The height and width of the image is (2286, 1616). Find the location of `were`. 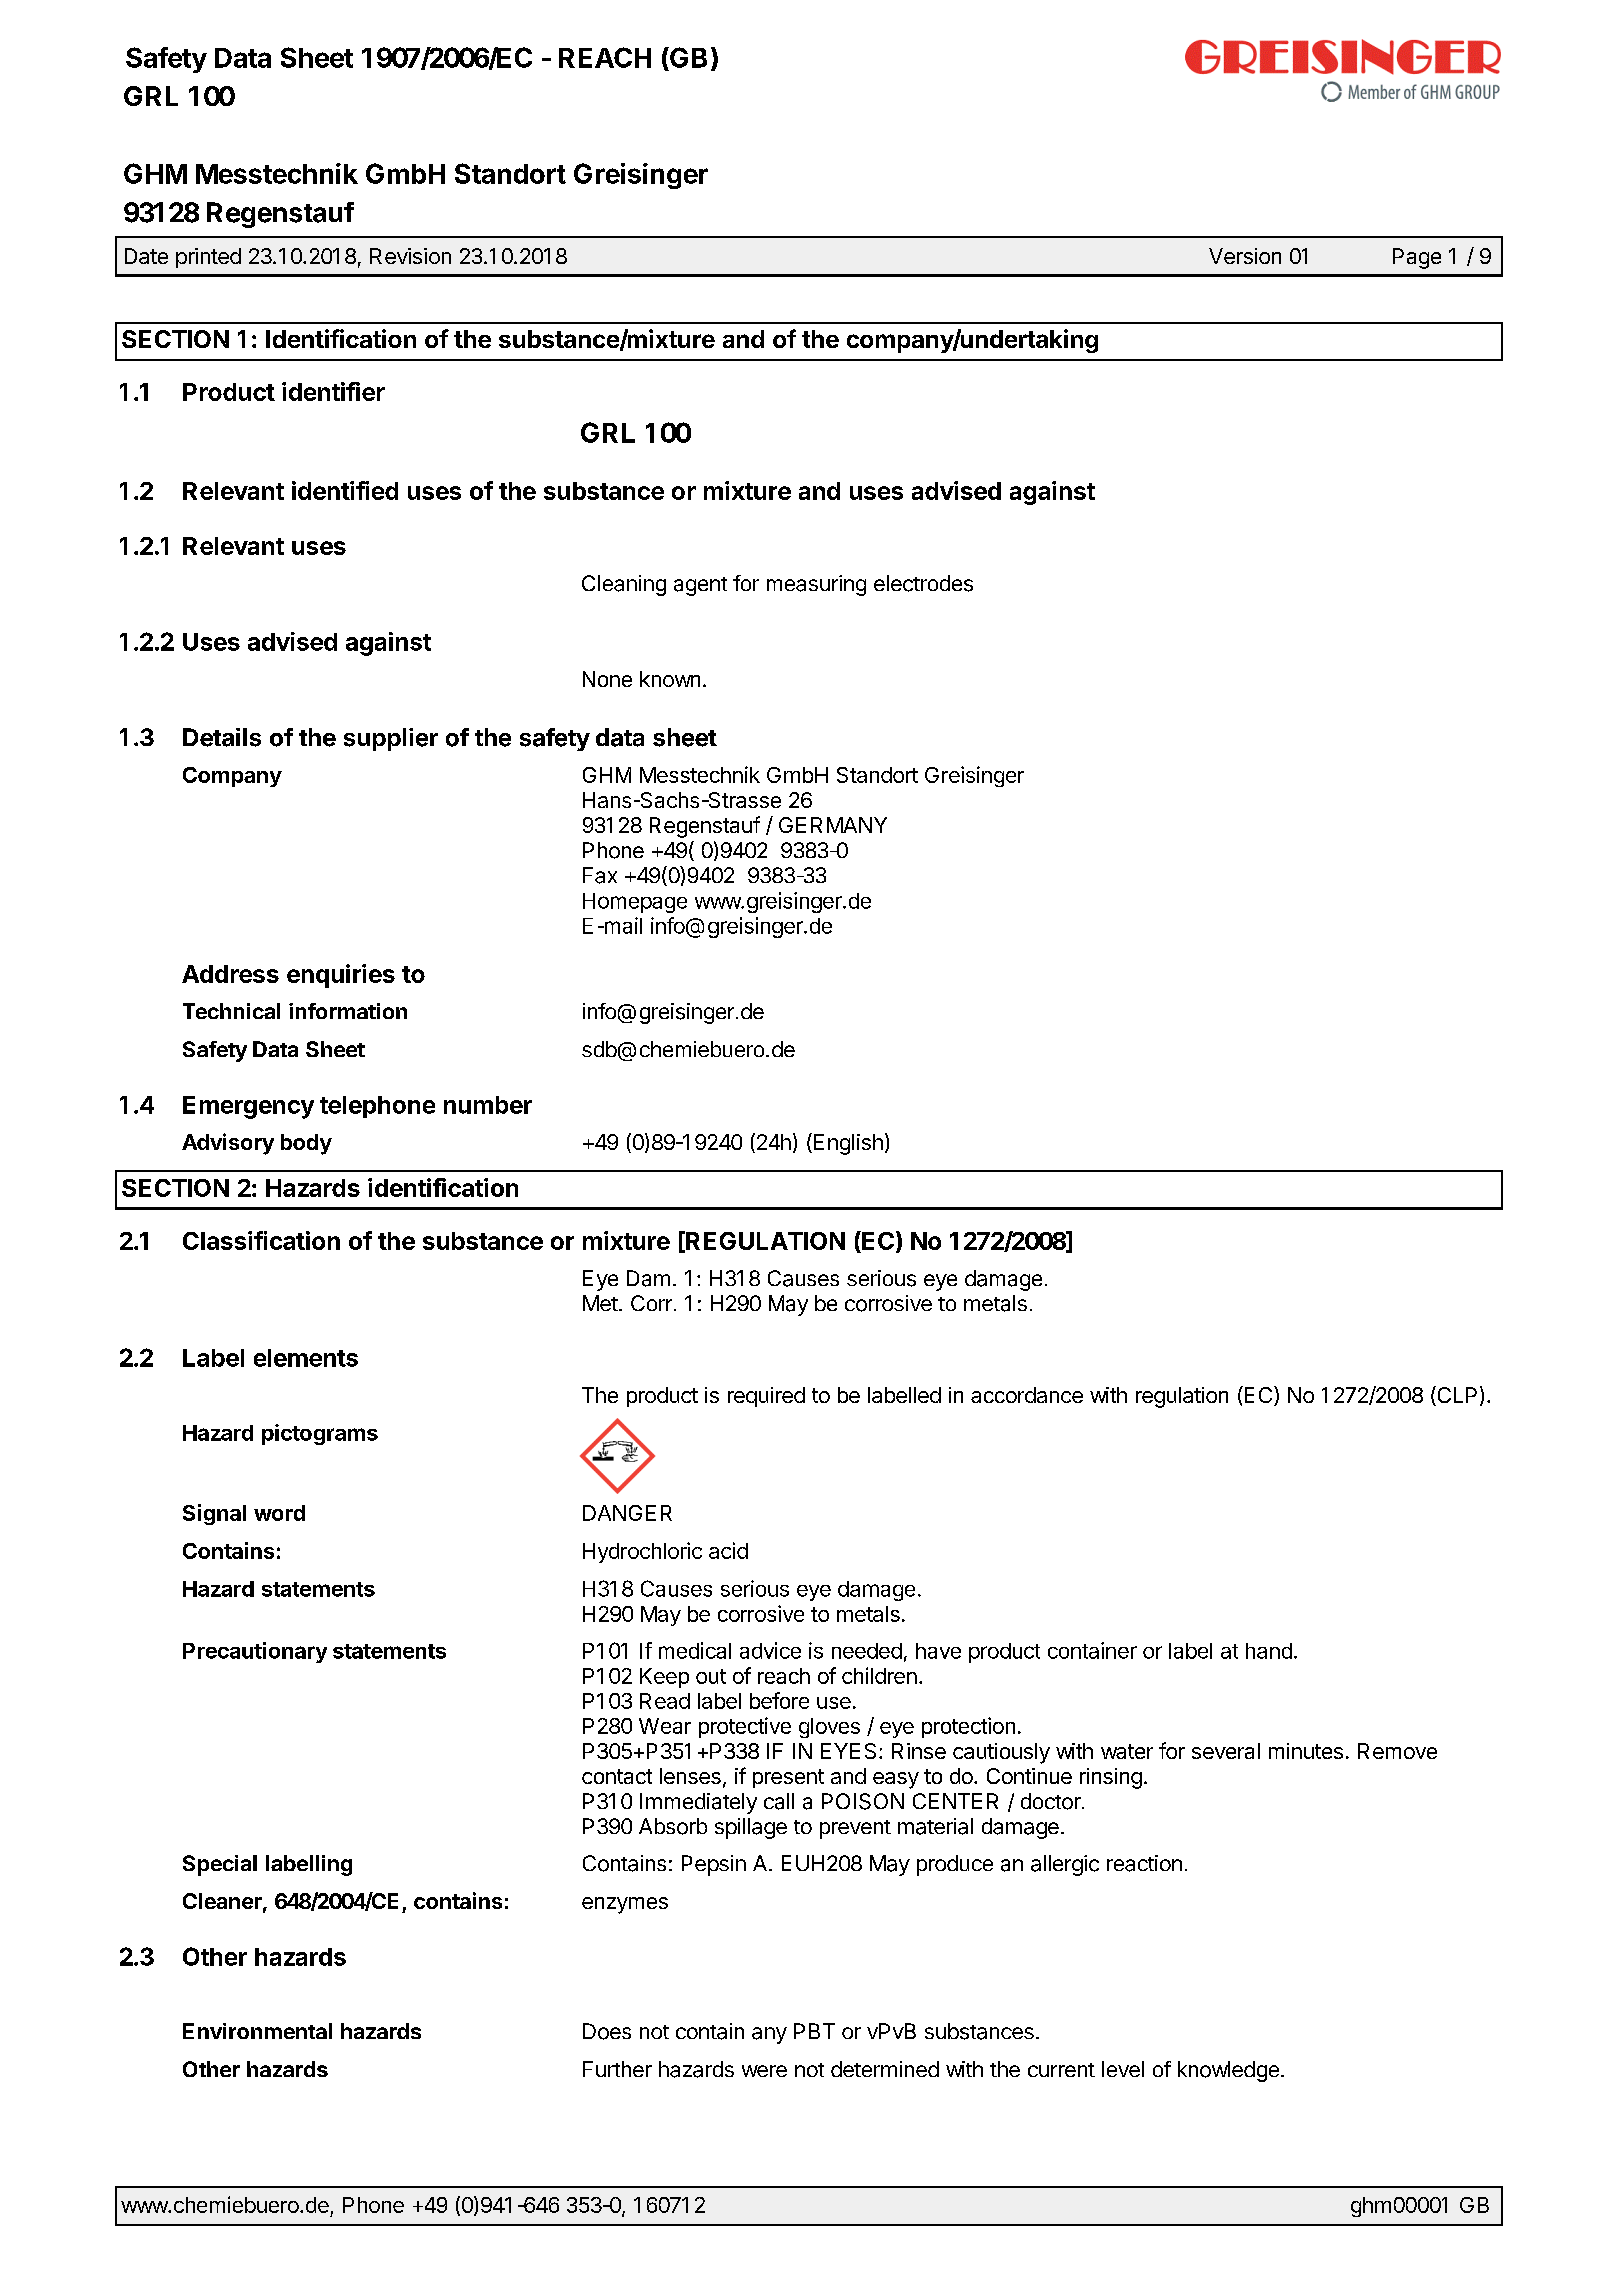

were is located at coordinates (764, 2071).
